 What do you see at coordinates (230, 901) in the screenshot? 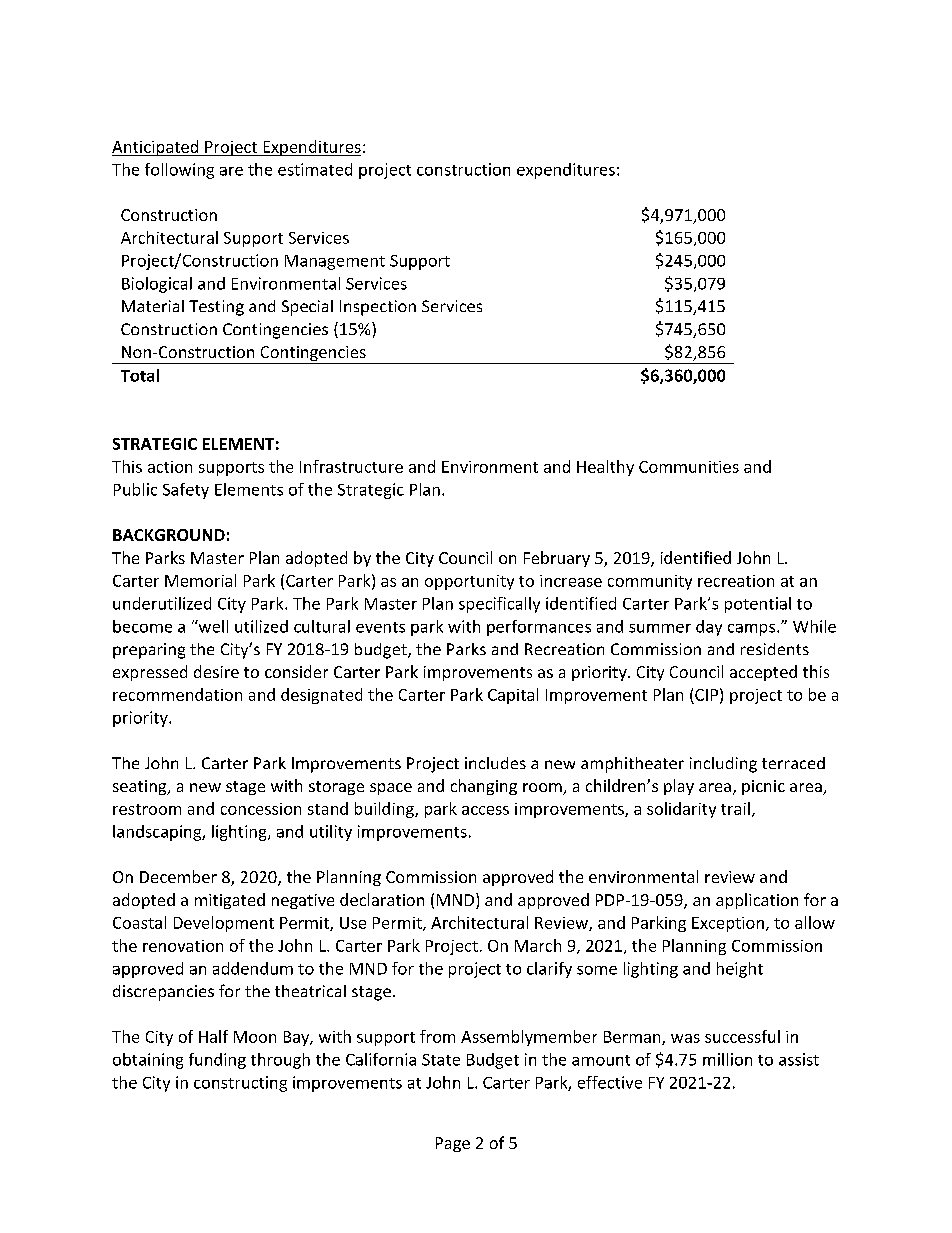
I see `mitigated` at bounding box center [230, 901].
